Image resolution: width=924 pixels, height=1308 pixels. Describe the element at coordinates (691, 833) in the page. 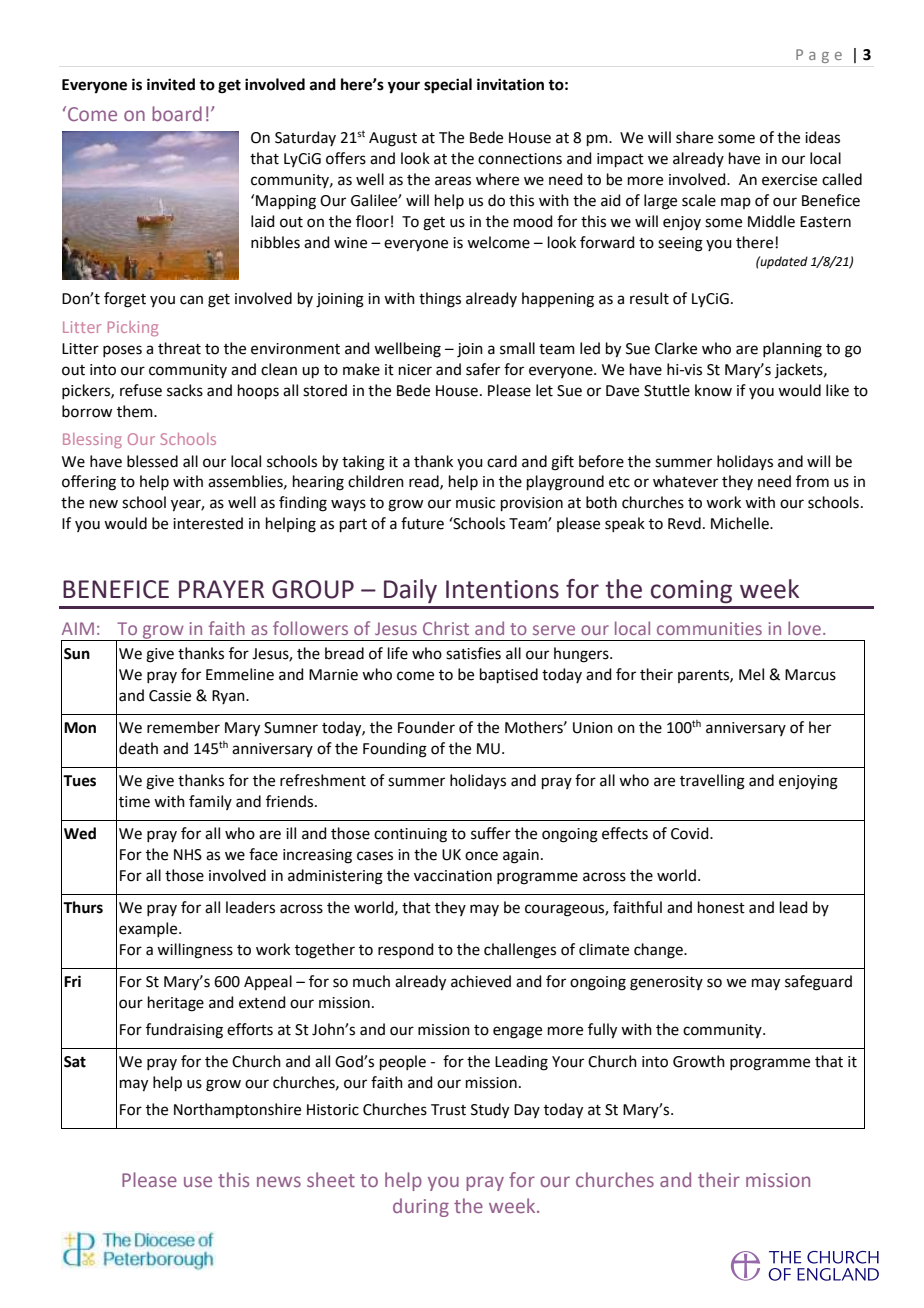

I see `Covid` at that location.
